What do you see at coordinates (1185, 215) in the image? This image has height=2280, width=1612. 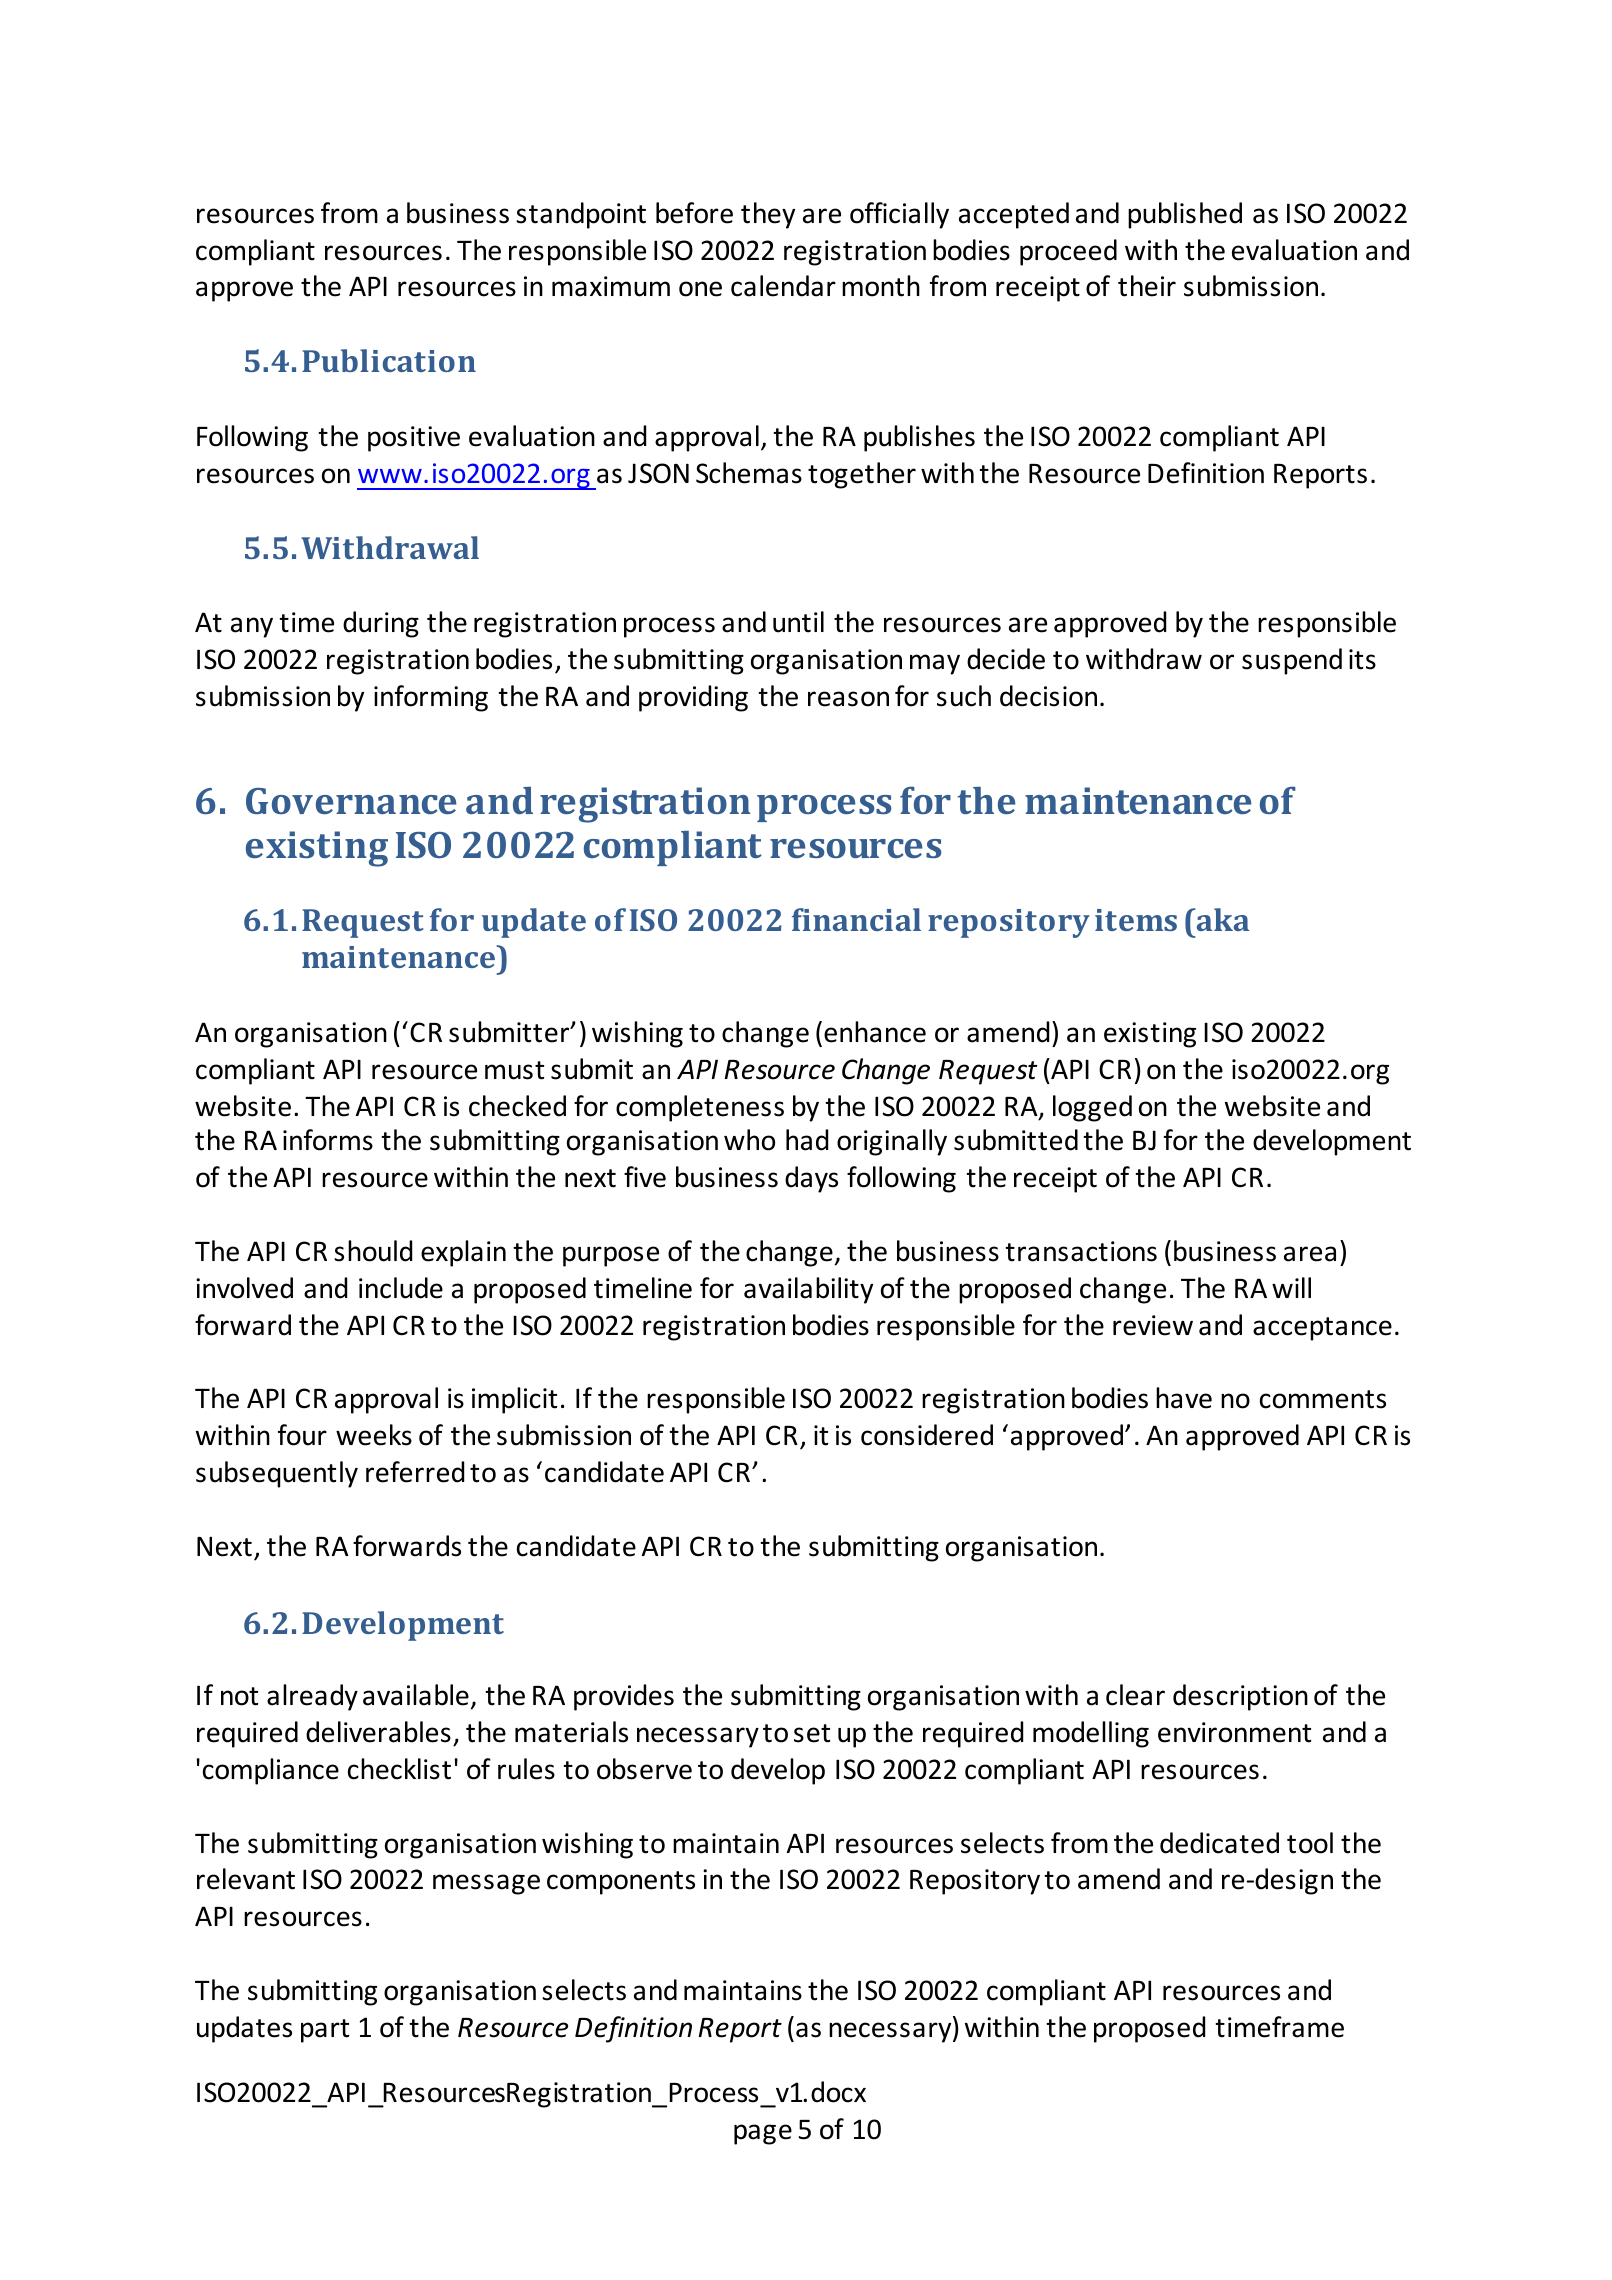 I see `published` at bounding box center [1185, 215].
